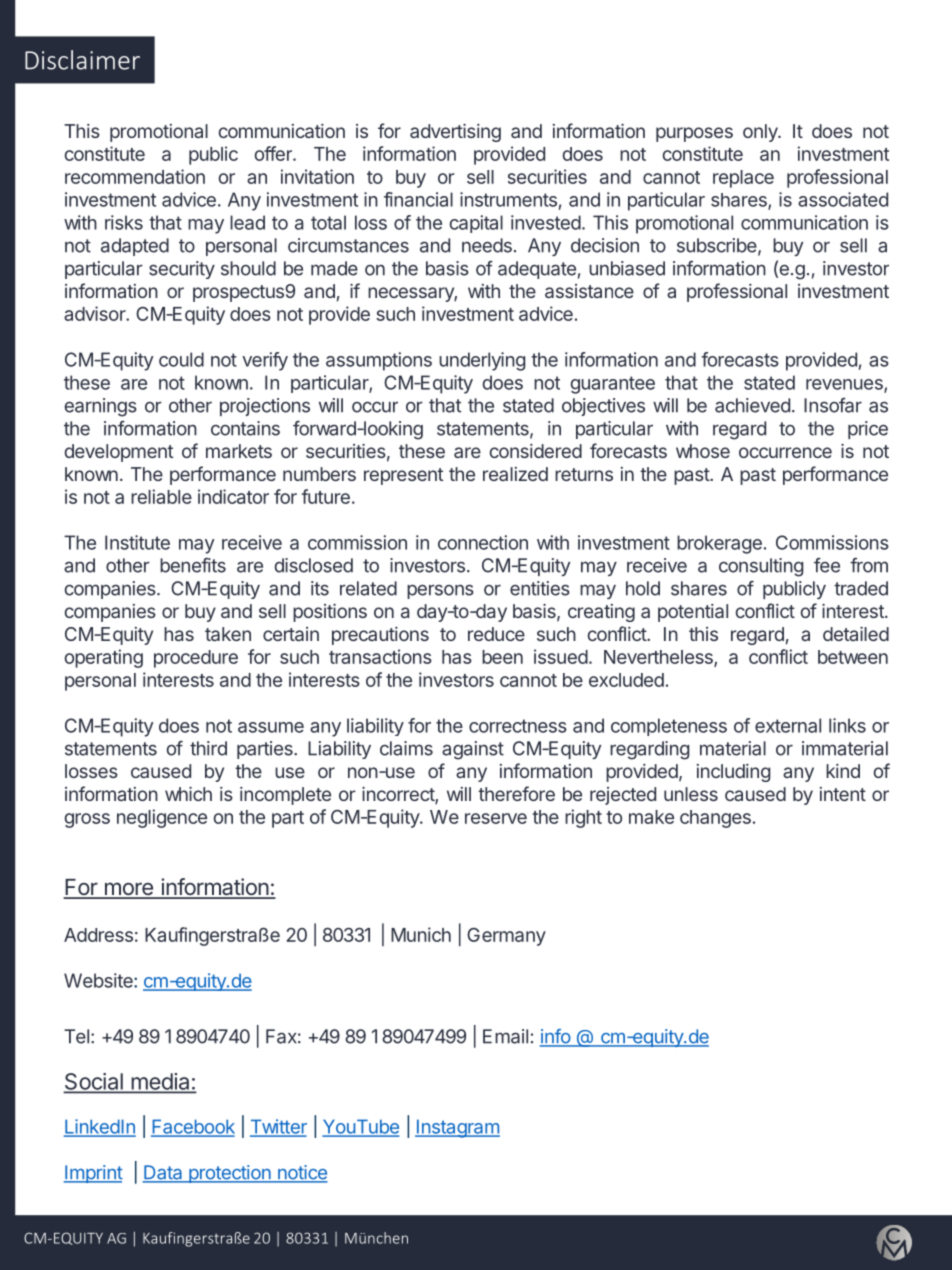 Image resolution: width=952 pixels, height=1270 pixels. I want to click on Facebook, so click(193, 1127).
